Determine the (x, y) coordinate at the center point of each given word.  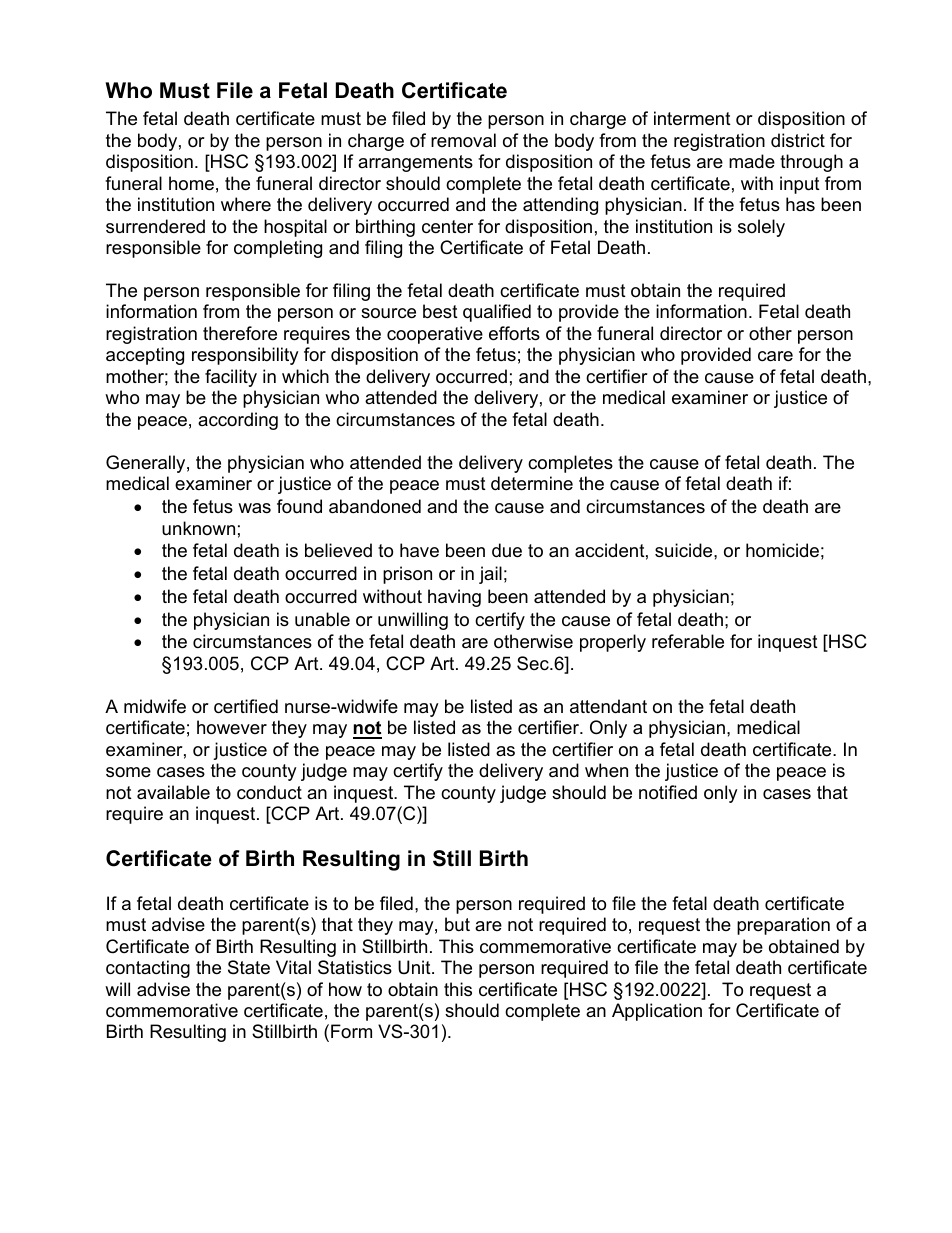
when (606, 770)
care (775, 356)
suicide (685, 550)
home (191, 183)
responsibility (245, 356)
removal (463, 140)
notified (668, 792)
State (249, 967)
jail (490, 575)
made (752, 161)
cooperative (435, 335)
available (173, 792)
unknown (198, 528)
